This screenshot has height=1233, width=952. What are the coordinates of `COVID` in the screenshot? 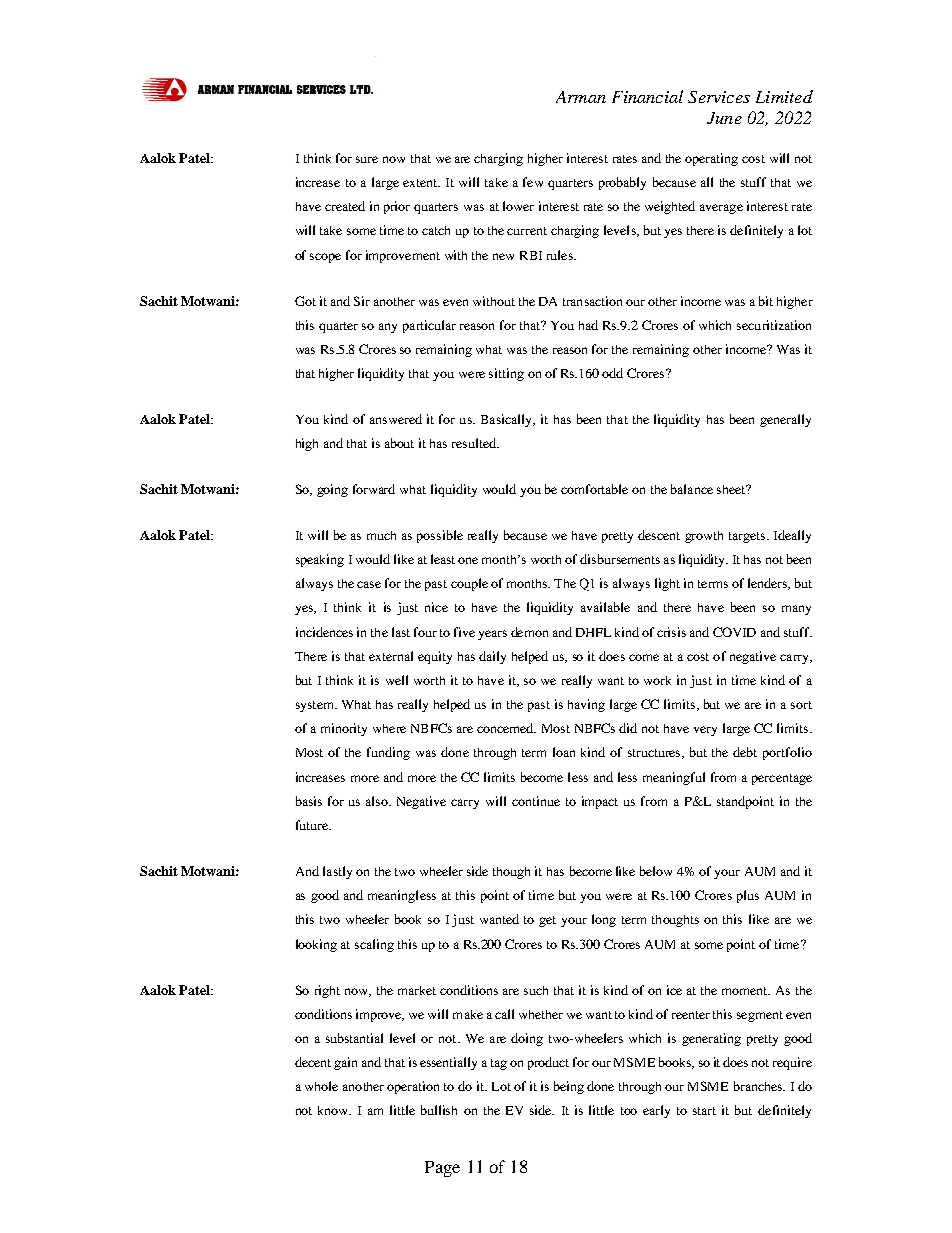 It's located at (734, 632).
